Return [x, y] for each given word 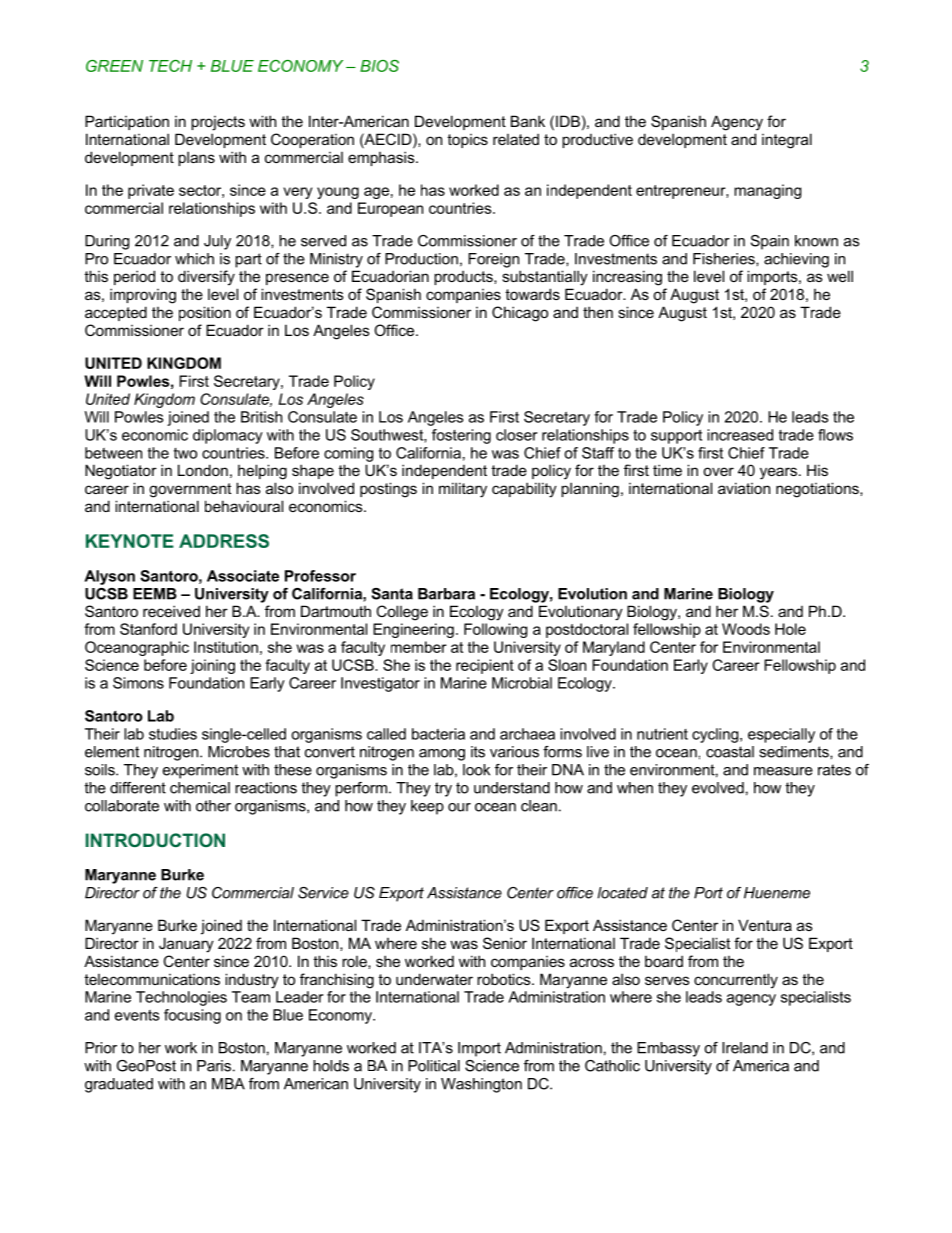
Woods [746, 629]
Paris [214, 1066]
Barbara [446, 594]
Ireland [745, 1048]
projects [218, 123]
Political [434, 1066]
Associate [243, 576]
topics [467, 141]
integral [787, 141]
